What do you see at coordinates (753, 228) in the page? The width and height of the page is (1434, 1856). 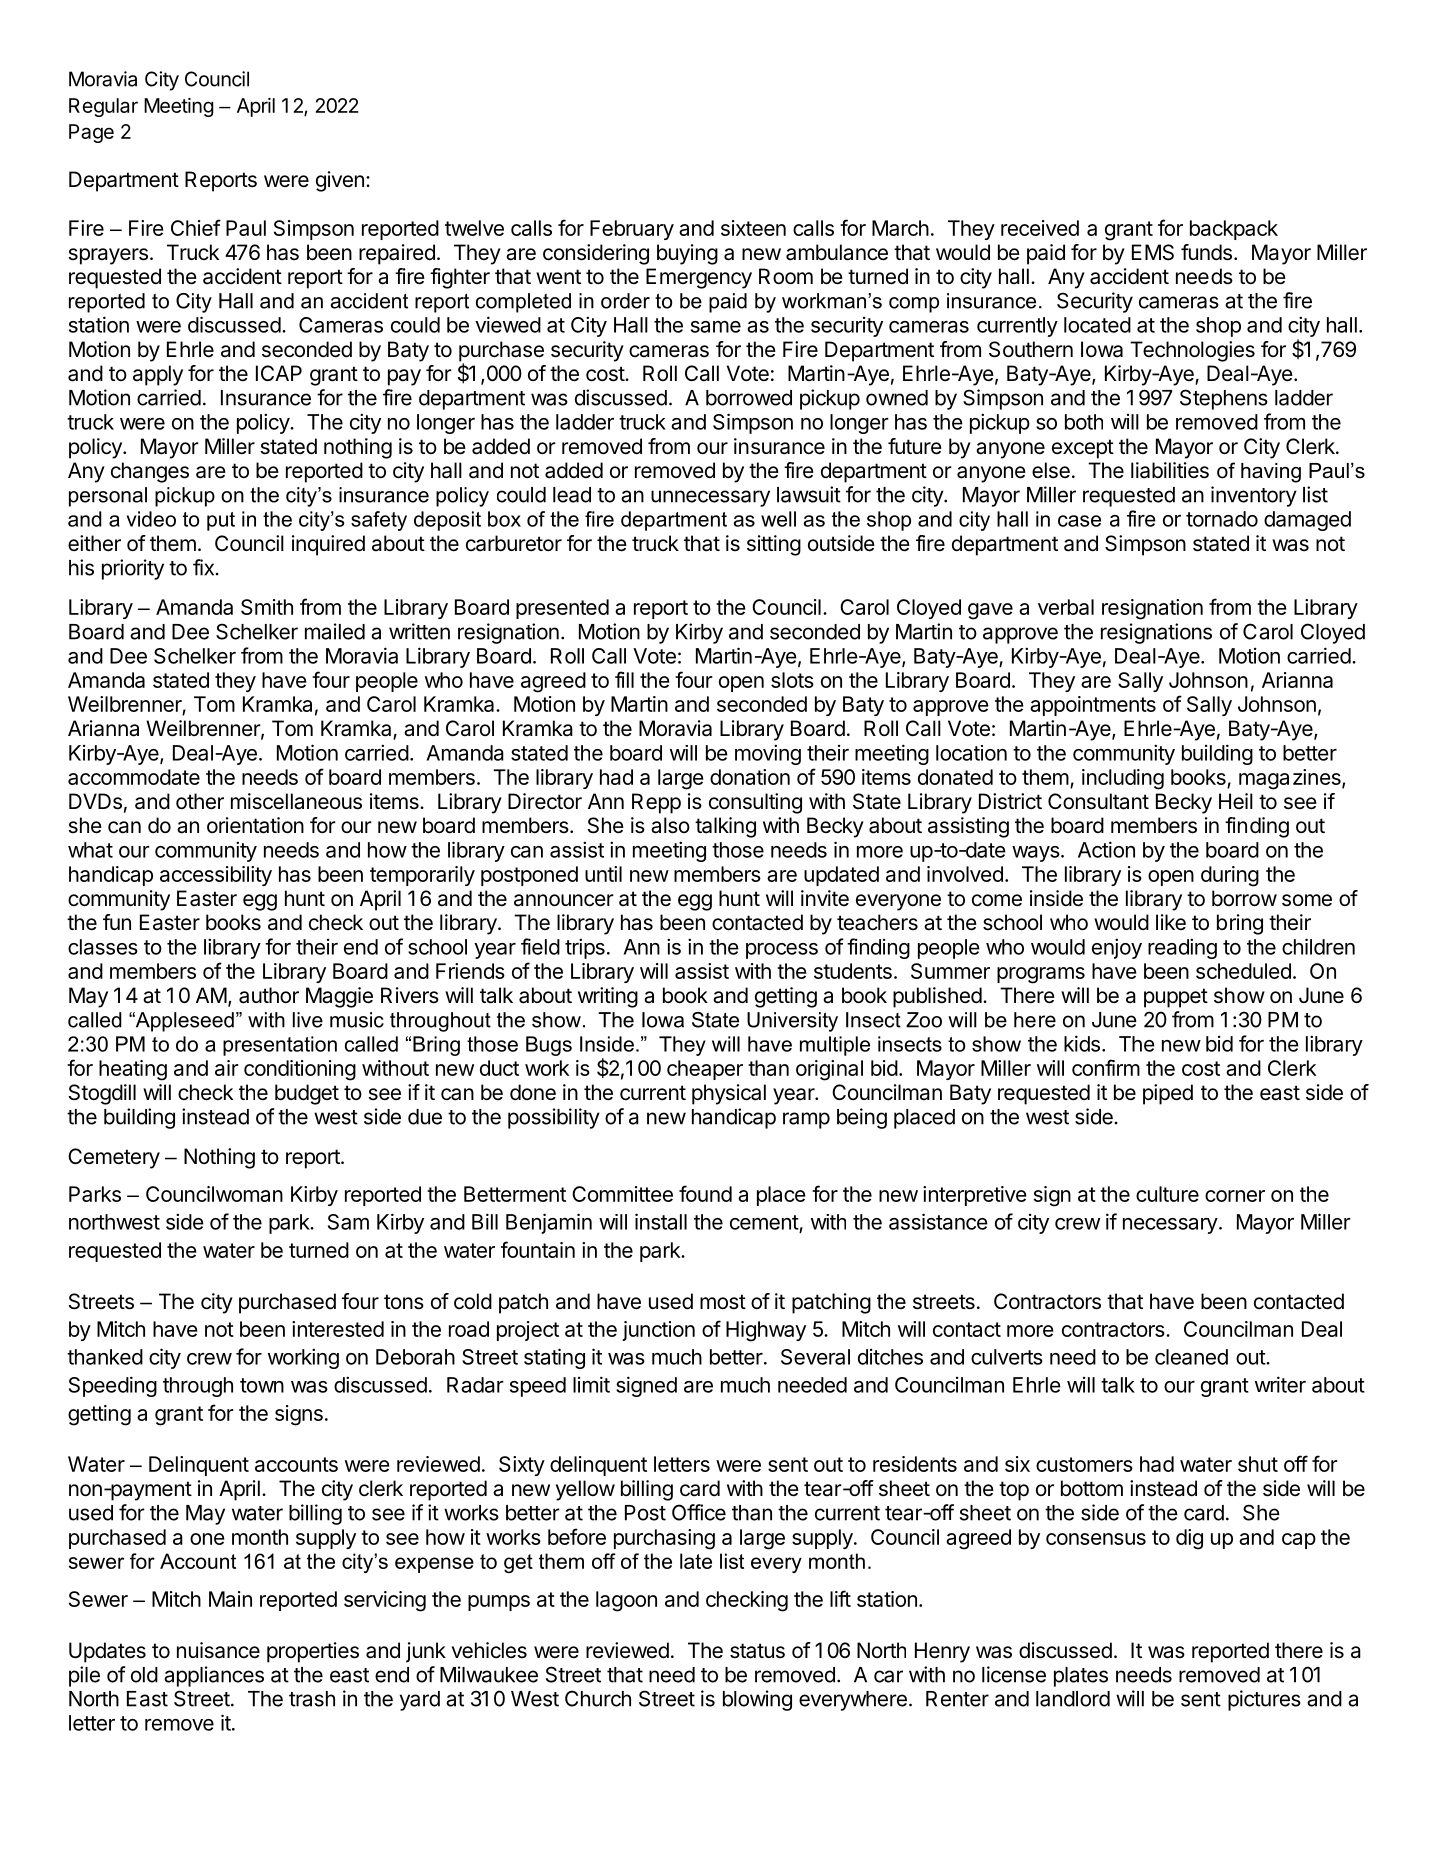 I see `sixteen` at bounding box center [753, 228].
